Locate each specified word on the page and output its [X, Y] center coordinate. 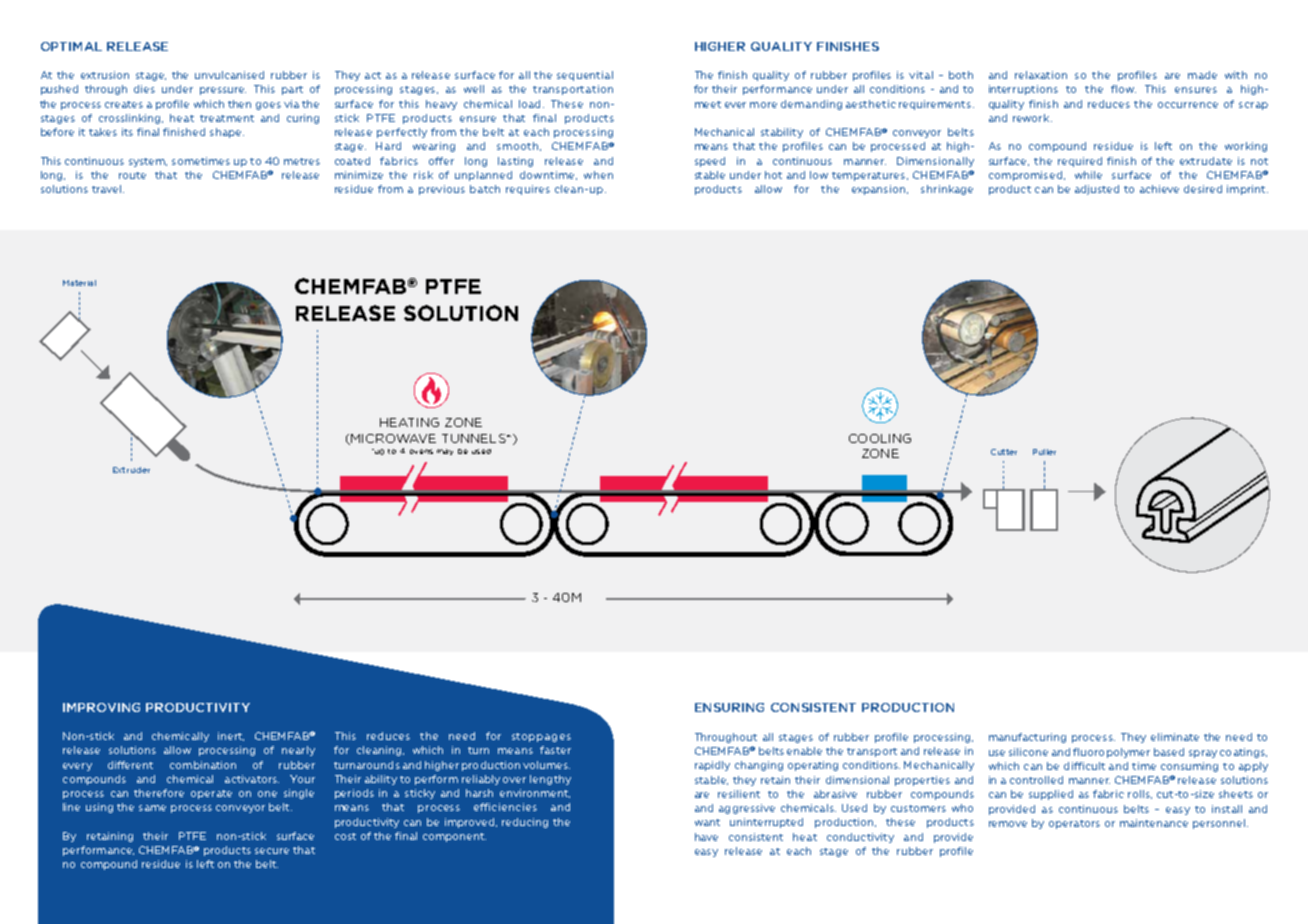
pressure [223, 91]
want [707, 822]
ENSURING [729, 707]
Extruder [131, 470]
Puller [1044, 452]
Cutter [1004, 452]
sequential [585, 76]
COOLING [880, 438]
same [152, 808]
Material [79, 283]
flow [1123, 89]
